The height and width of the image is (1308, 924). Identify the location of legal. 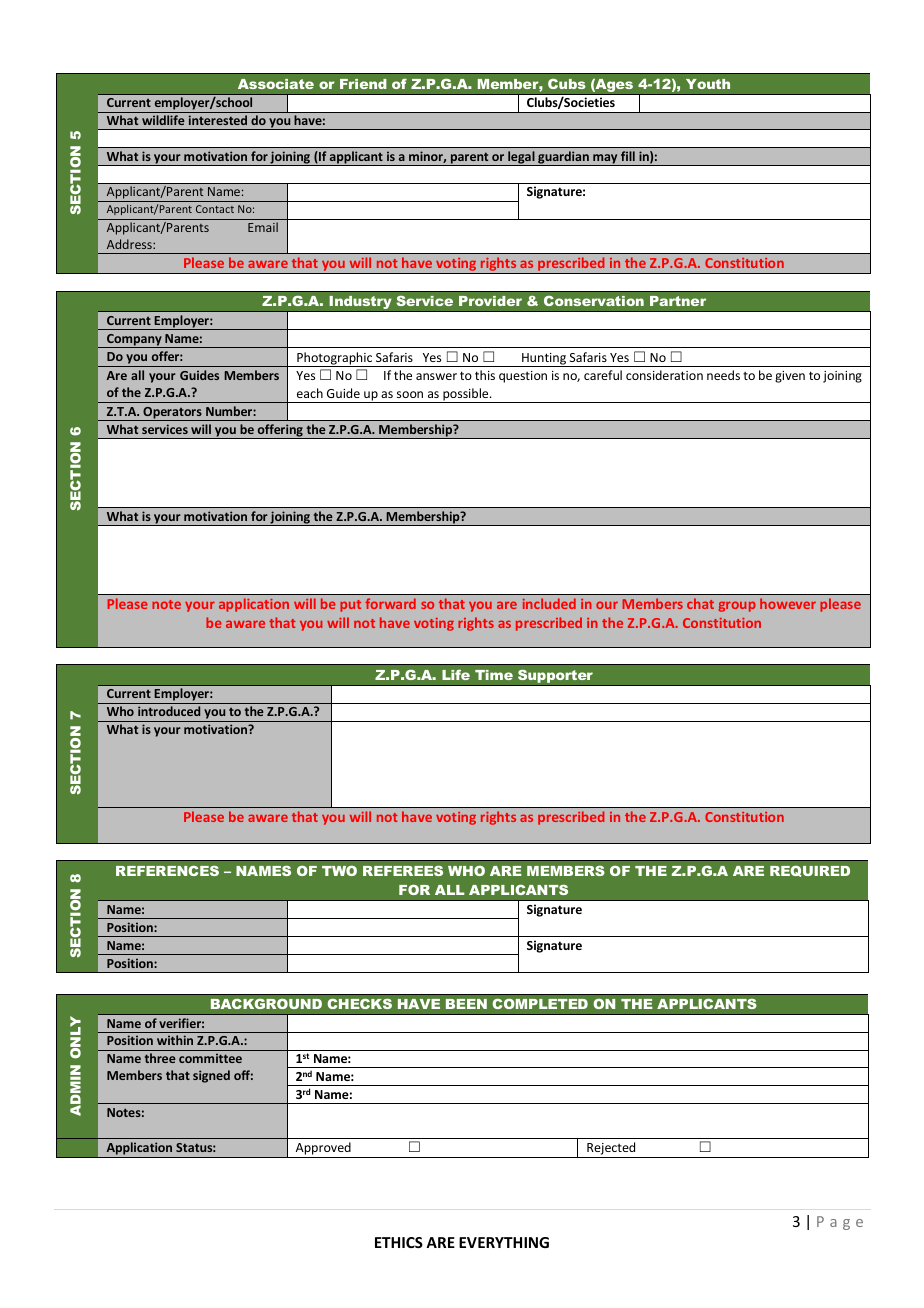
(521, 158).
